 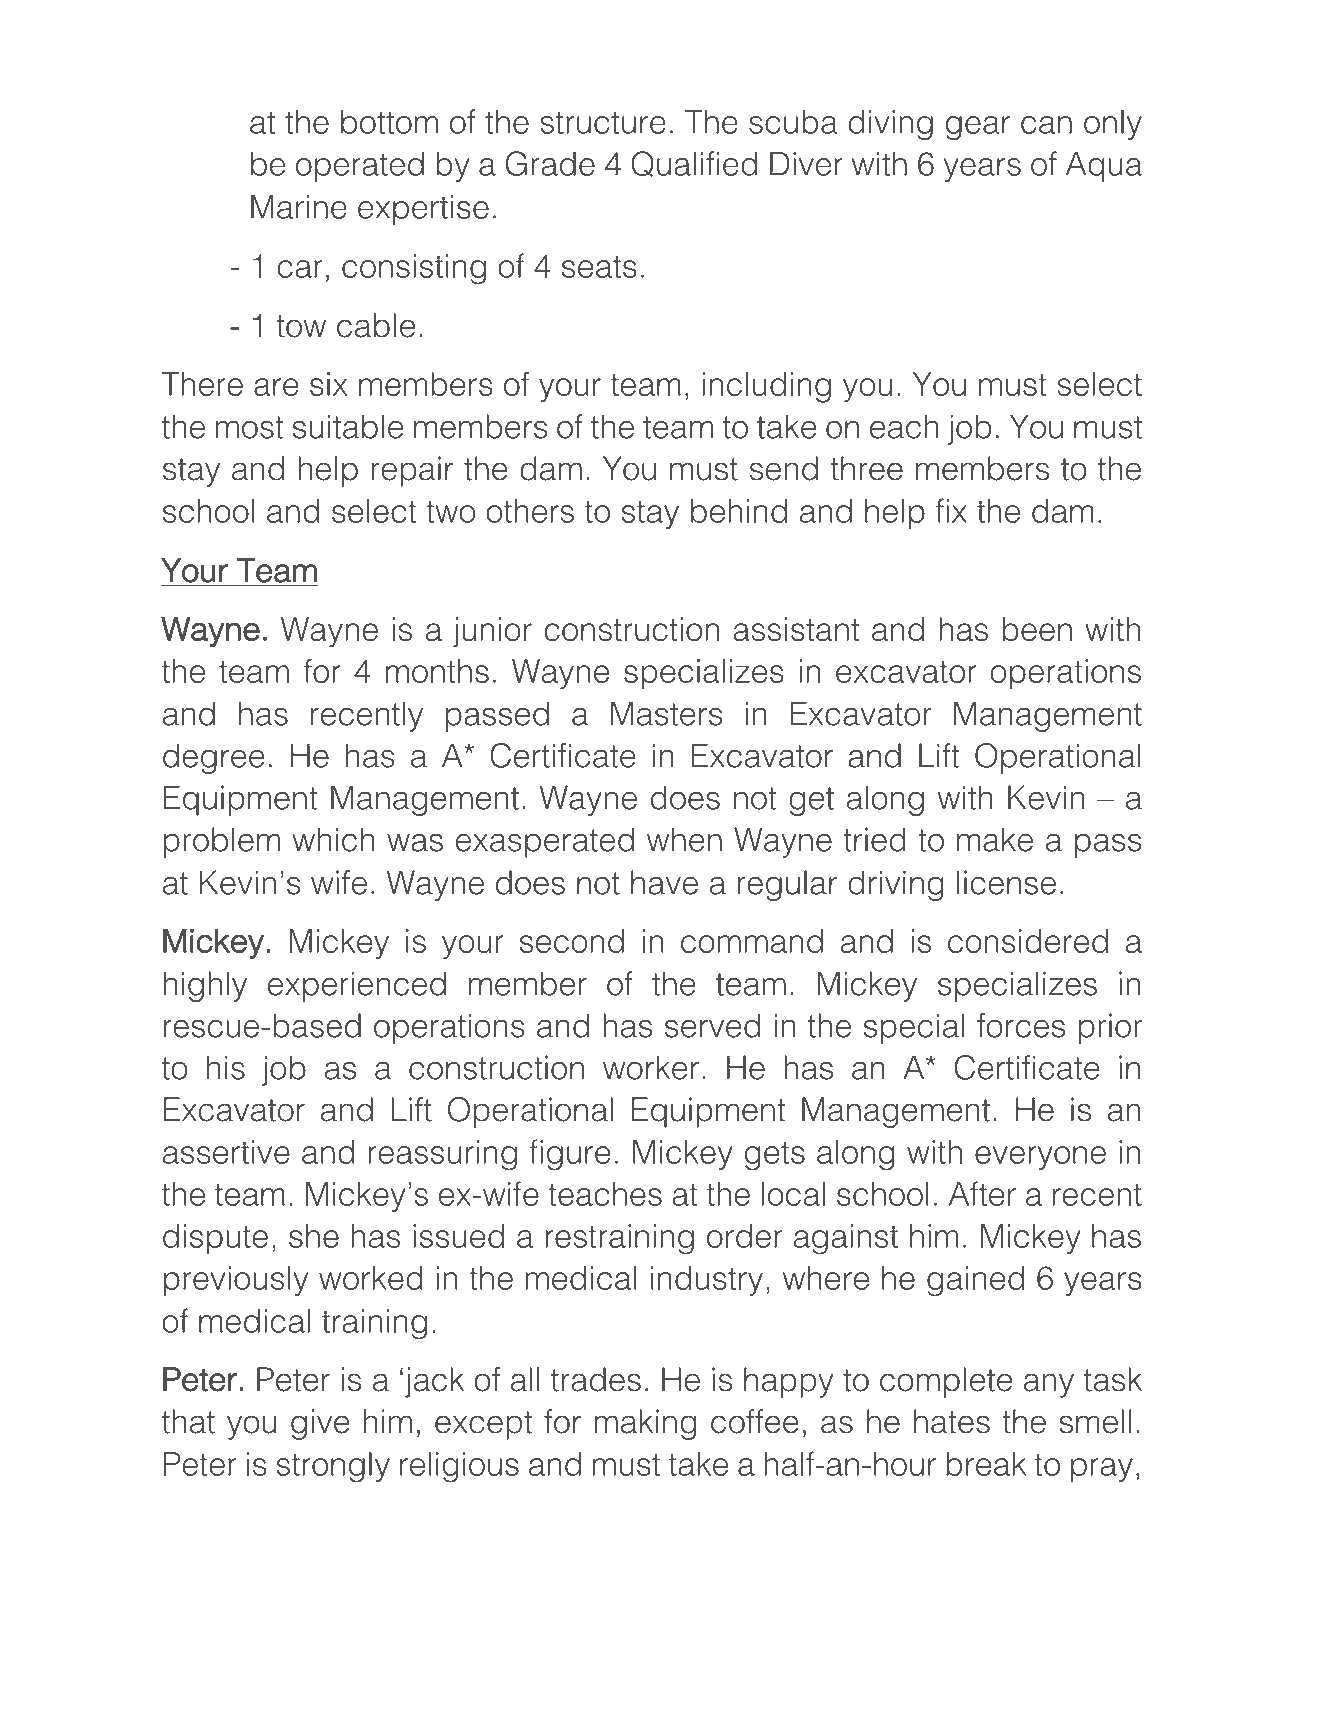 What do you see at coordinates (357, 986) in the image?
I see `experienced` at bounding box center [357, 986].
